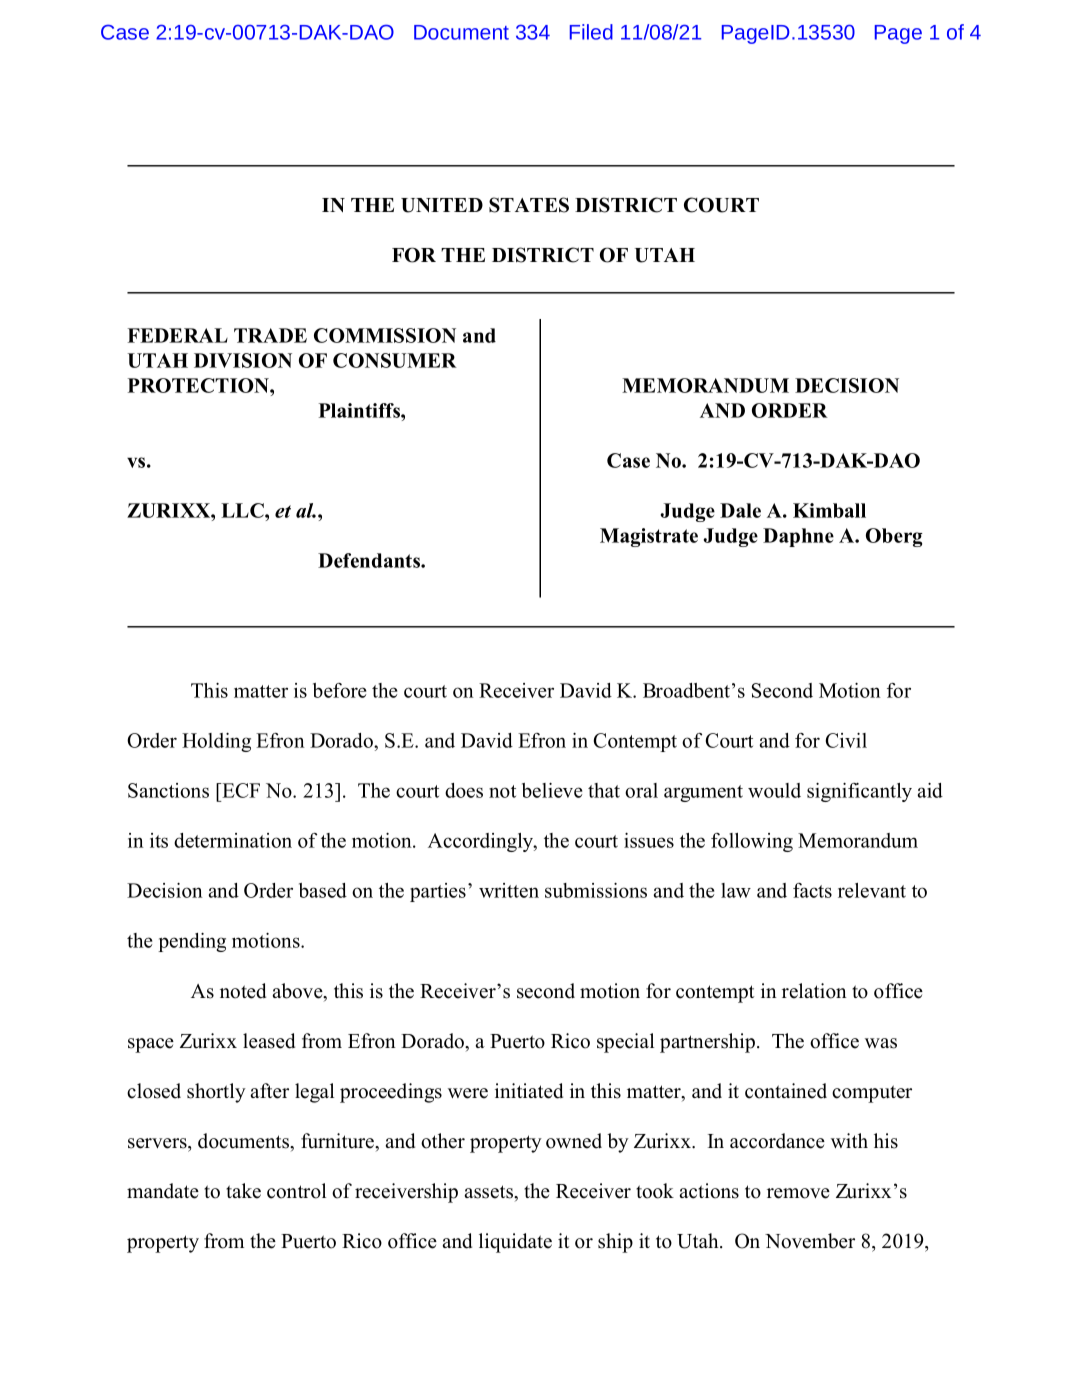  I want to click on take, so click(243, 1191).
